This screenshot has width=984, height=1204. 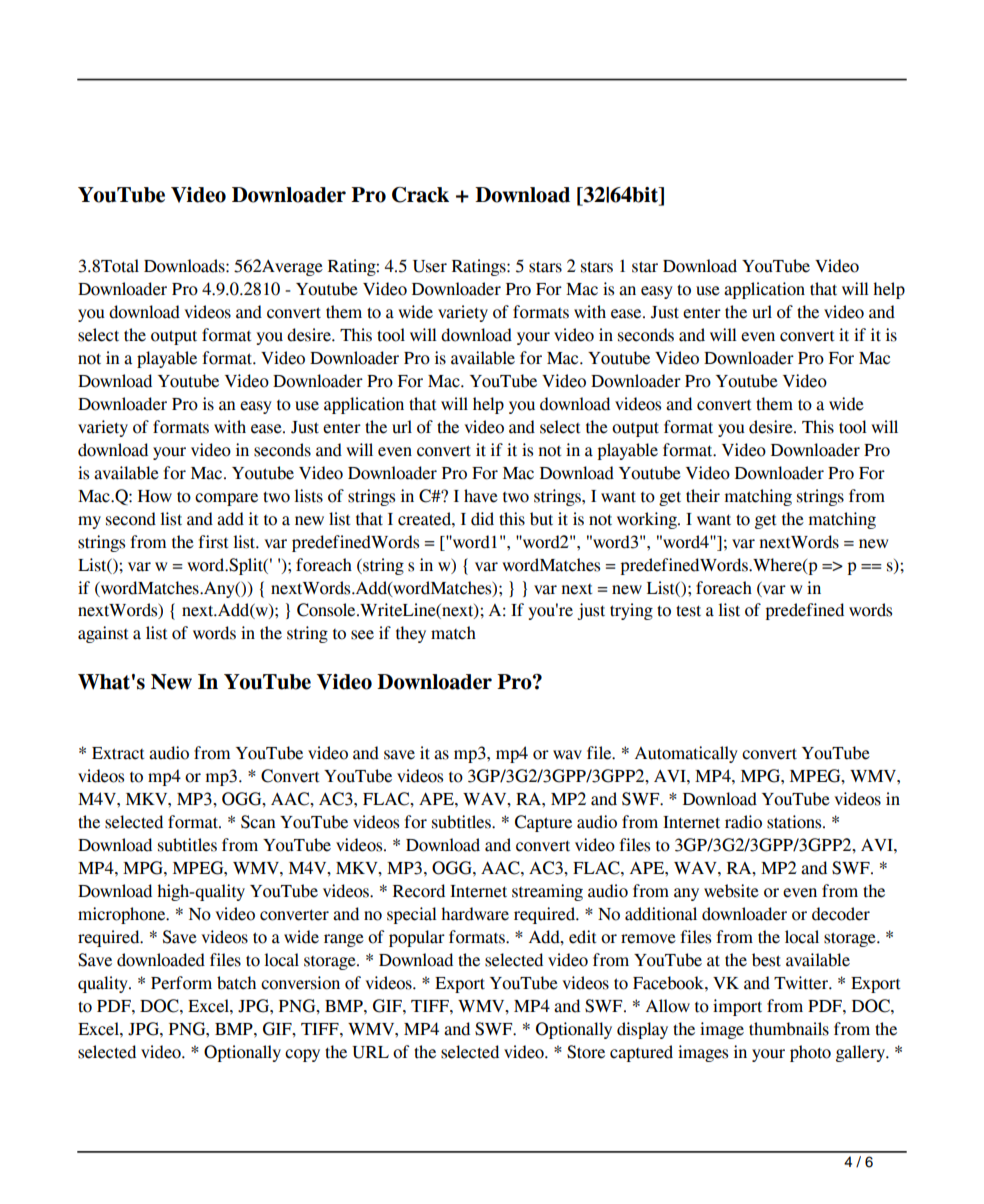 What do you see at coordinates (118, 753) in the screenshot?
I see `Extract` at bounding box center [118, 753].
